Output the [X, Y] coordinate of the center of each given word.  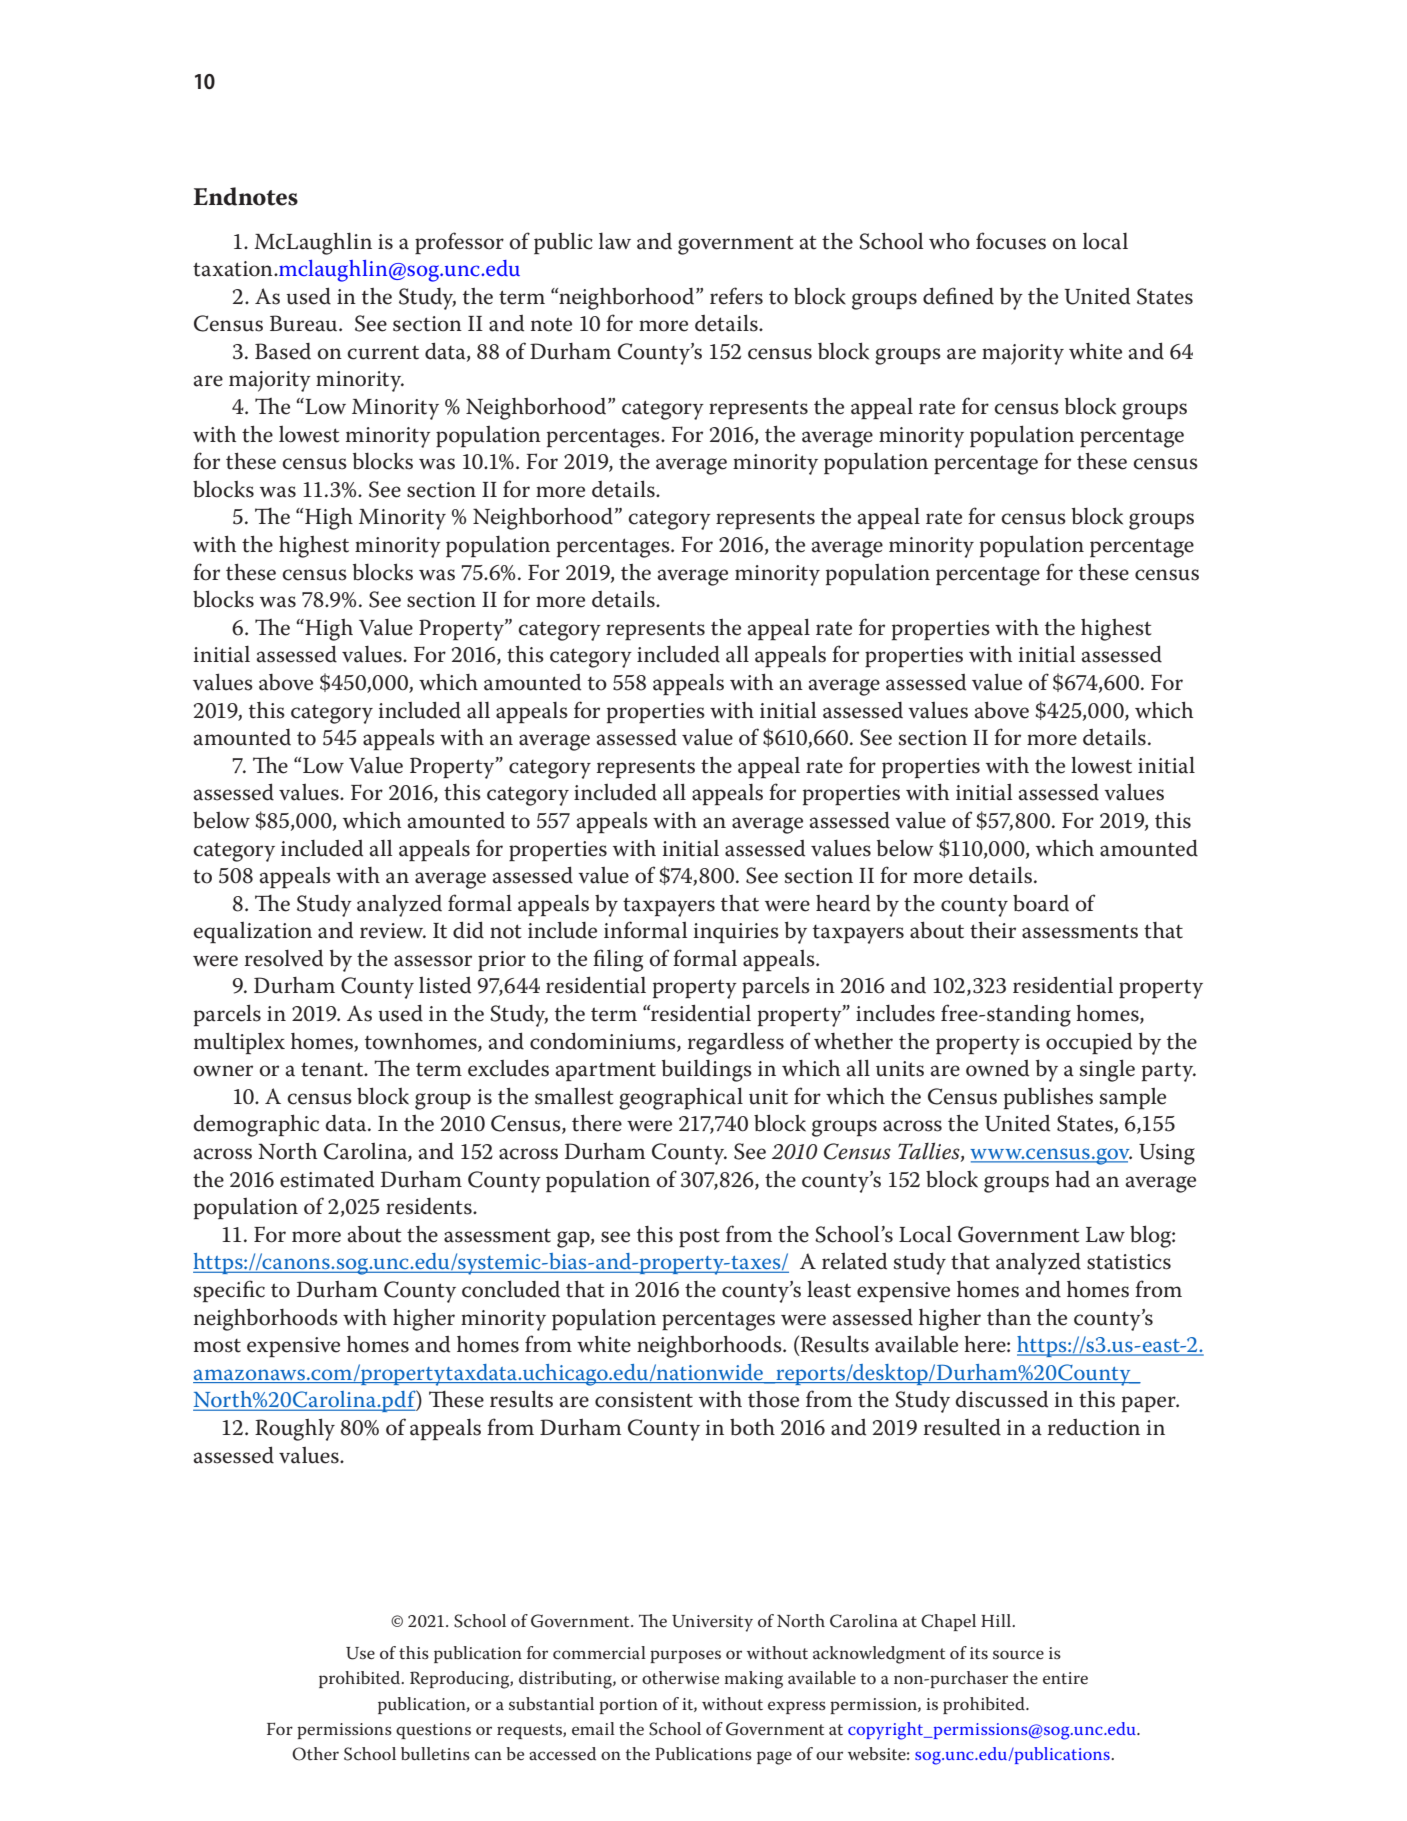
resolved [284, 958]
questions [433, 1731]
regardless [736, 1043]
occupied [1089, 1043]
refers [736, 296]
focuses [1011, 241]
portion [628, 1706]
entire [1065, 1678]
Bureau [305, 323]
